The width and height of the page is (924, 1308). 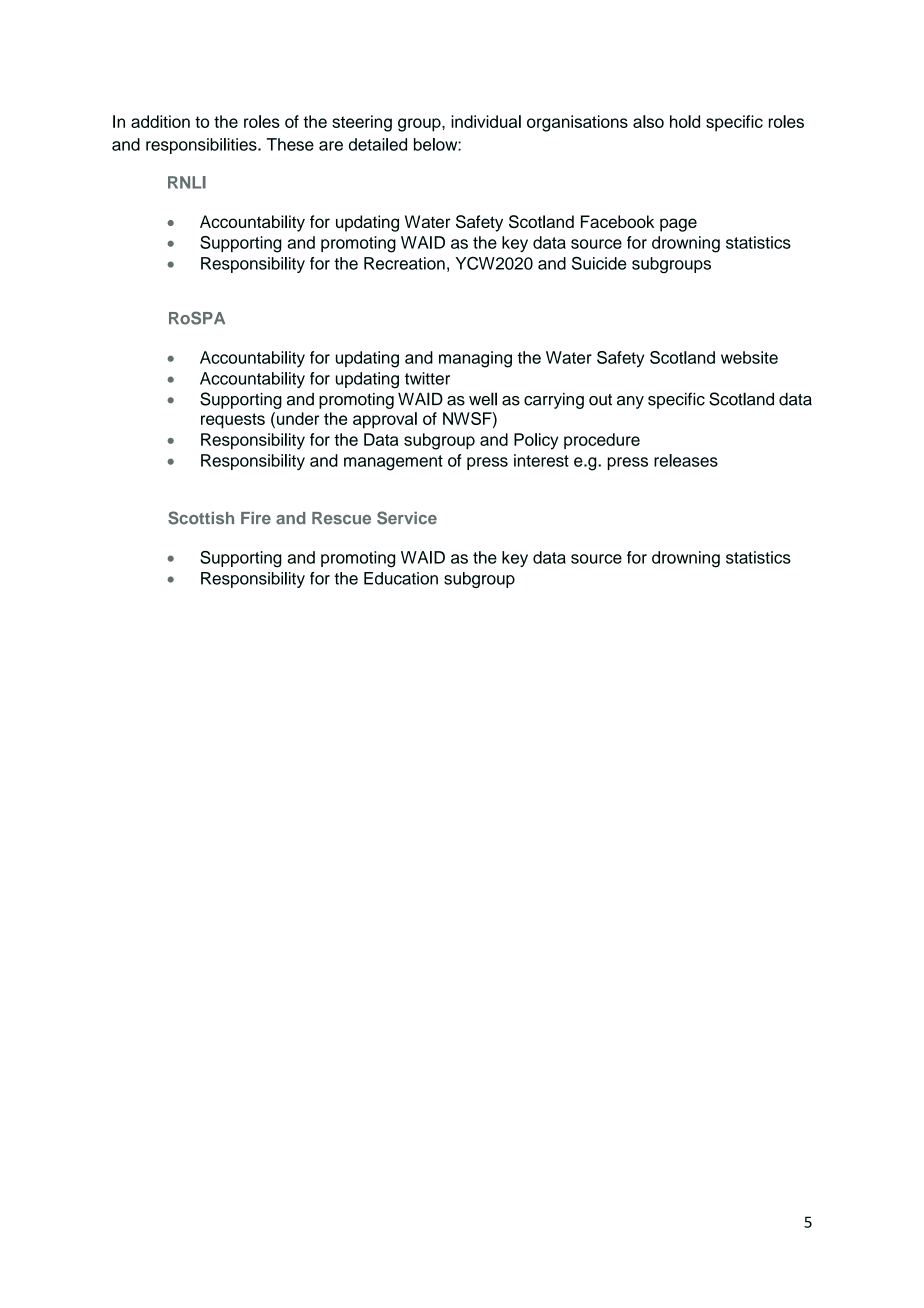 What do you see at coordinates (678, 225) in the page?
I see `page` at bounding box center [678, 225].
